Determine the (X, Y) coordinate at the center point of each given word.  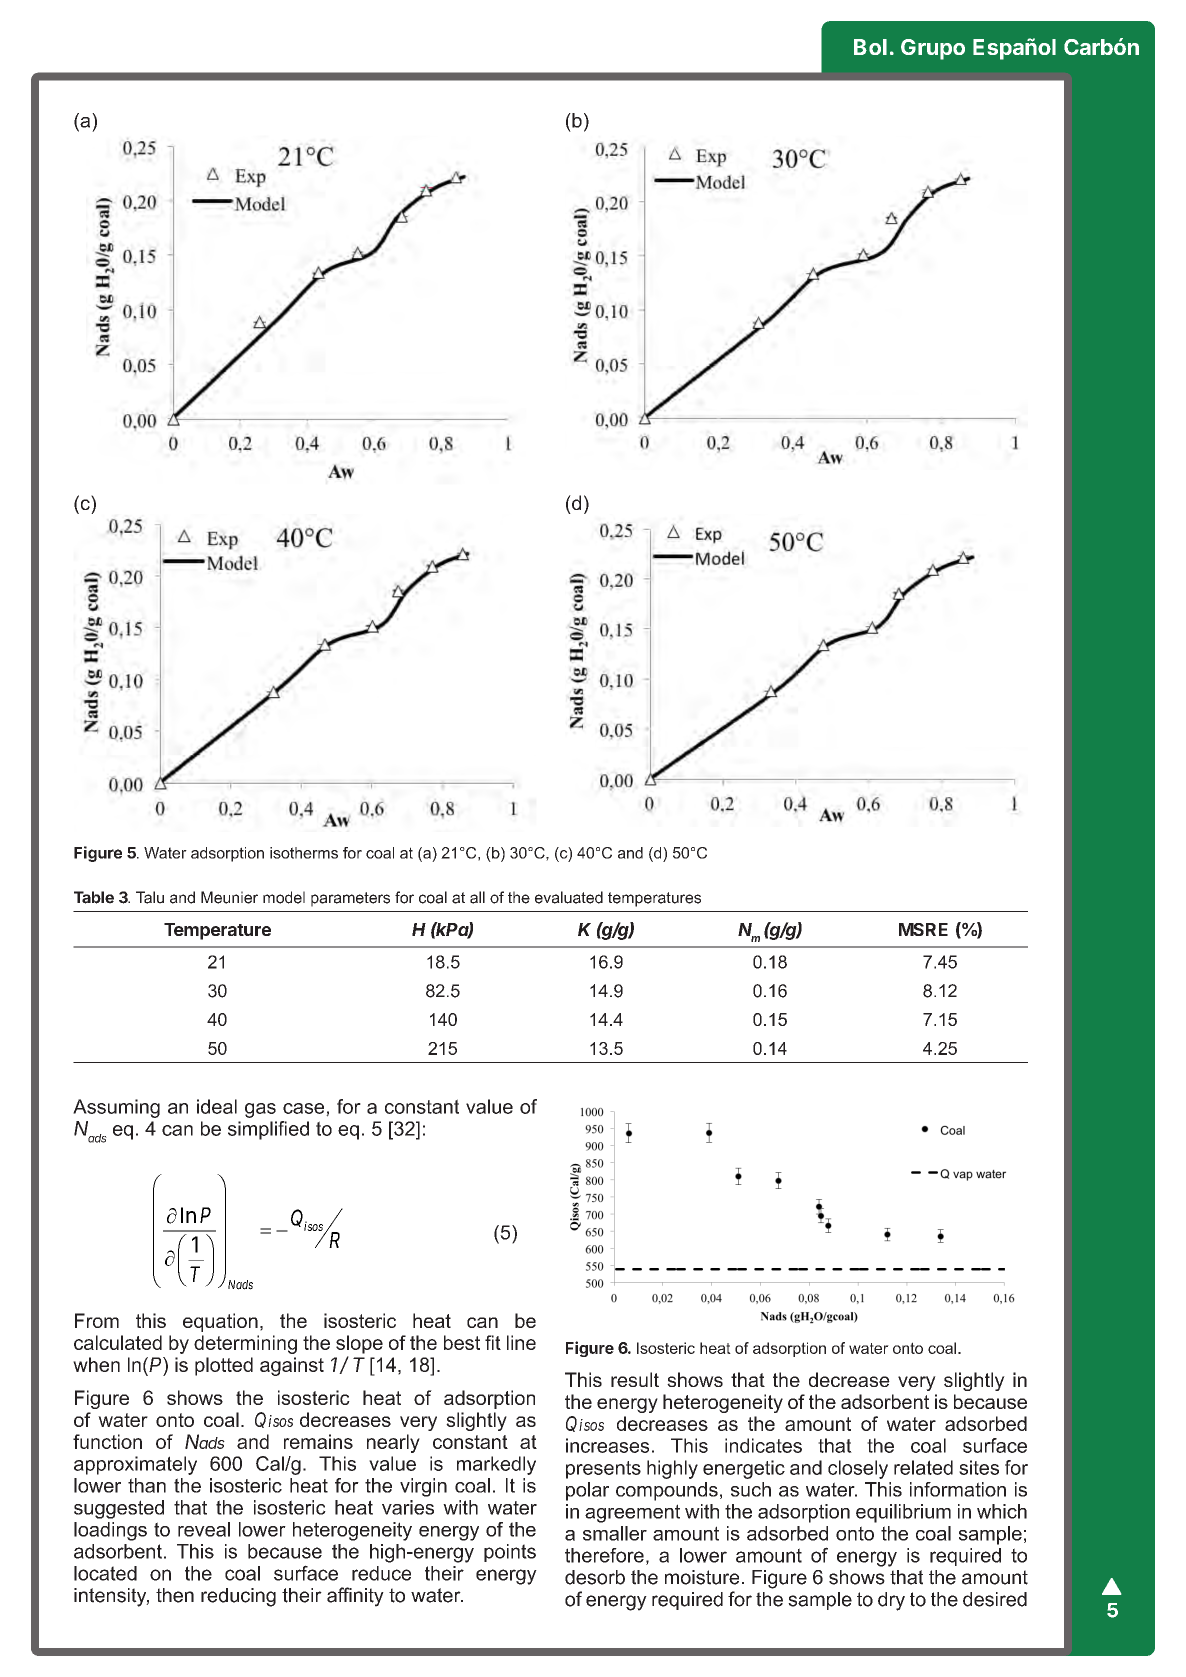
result (635, 1379)
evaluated (569, 897)
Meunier (229, 897)
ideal (217, 1106)
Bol (870, 47)
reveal (204, 1529)
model (284, 897)
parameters (350, 899)
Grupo (933, 49)
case (305, 1109)
